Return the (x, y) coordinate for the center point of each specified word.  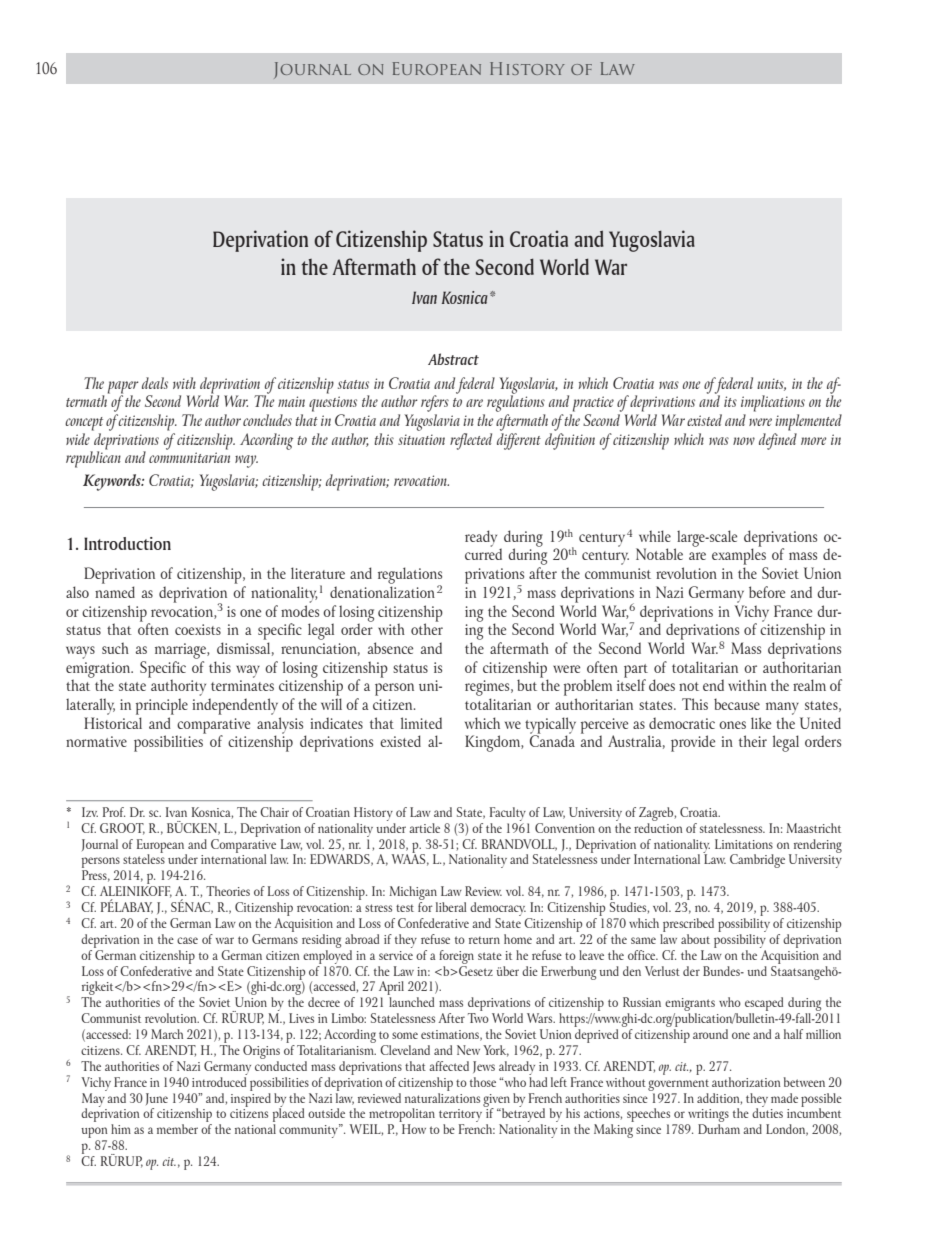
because (737, 704)
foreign (456, 957)
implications (773, 403)
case (187, 940)
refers (435, 403)
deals (155, 383)
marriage (181, 651)
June (157, 1099)
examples (739, 555)
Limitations (744, 844)
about (695, 939)
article (424, 828)
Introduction (127, 543)
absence (390, 648)
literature (318, 573)
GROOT (122, 829)
